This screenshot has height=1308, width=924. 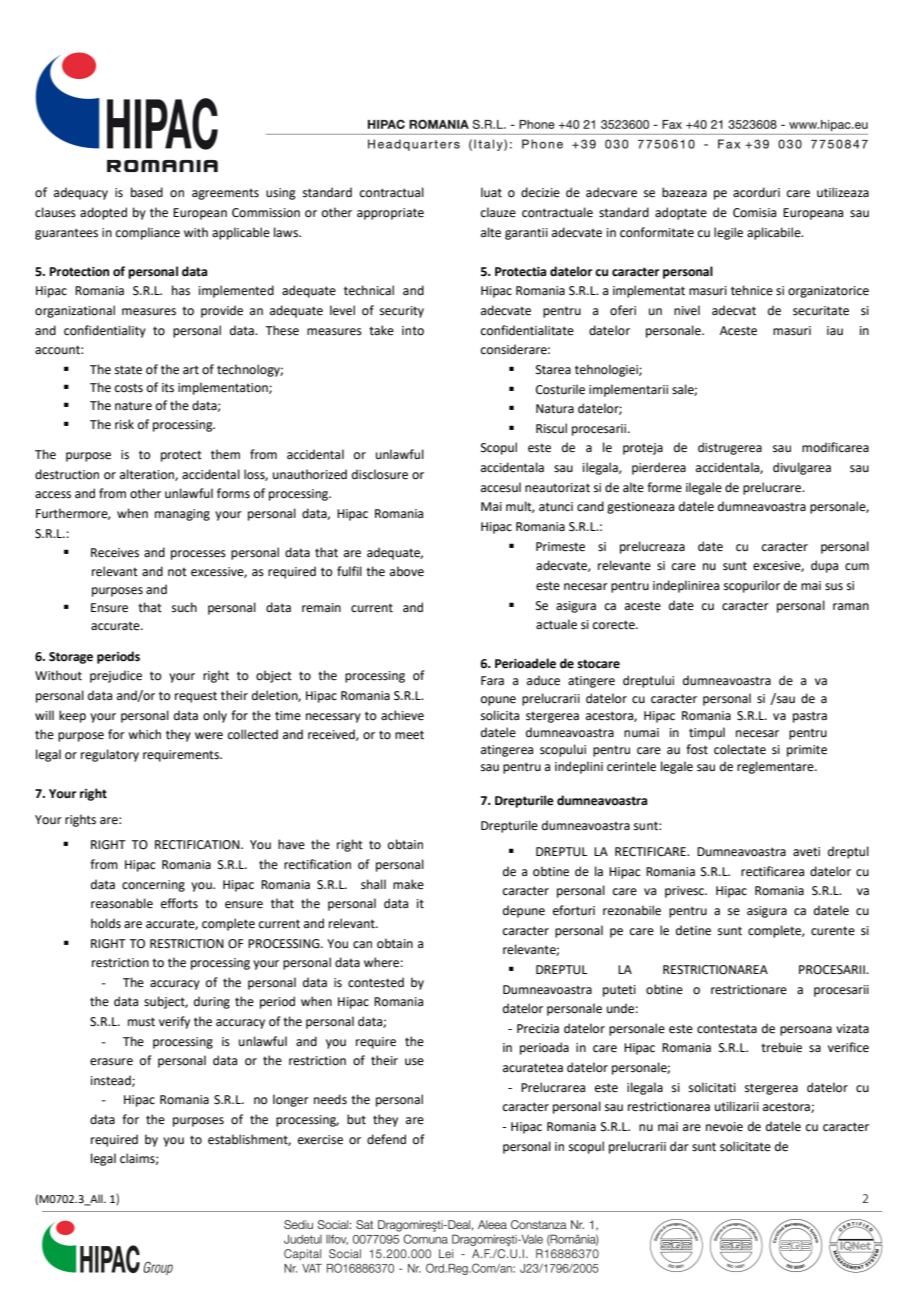 What do you see at coordinates (664, 487) in the screenshot?
I see `forme` at bounding box center [664, 487].
